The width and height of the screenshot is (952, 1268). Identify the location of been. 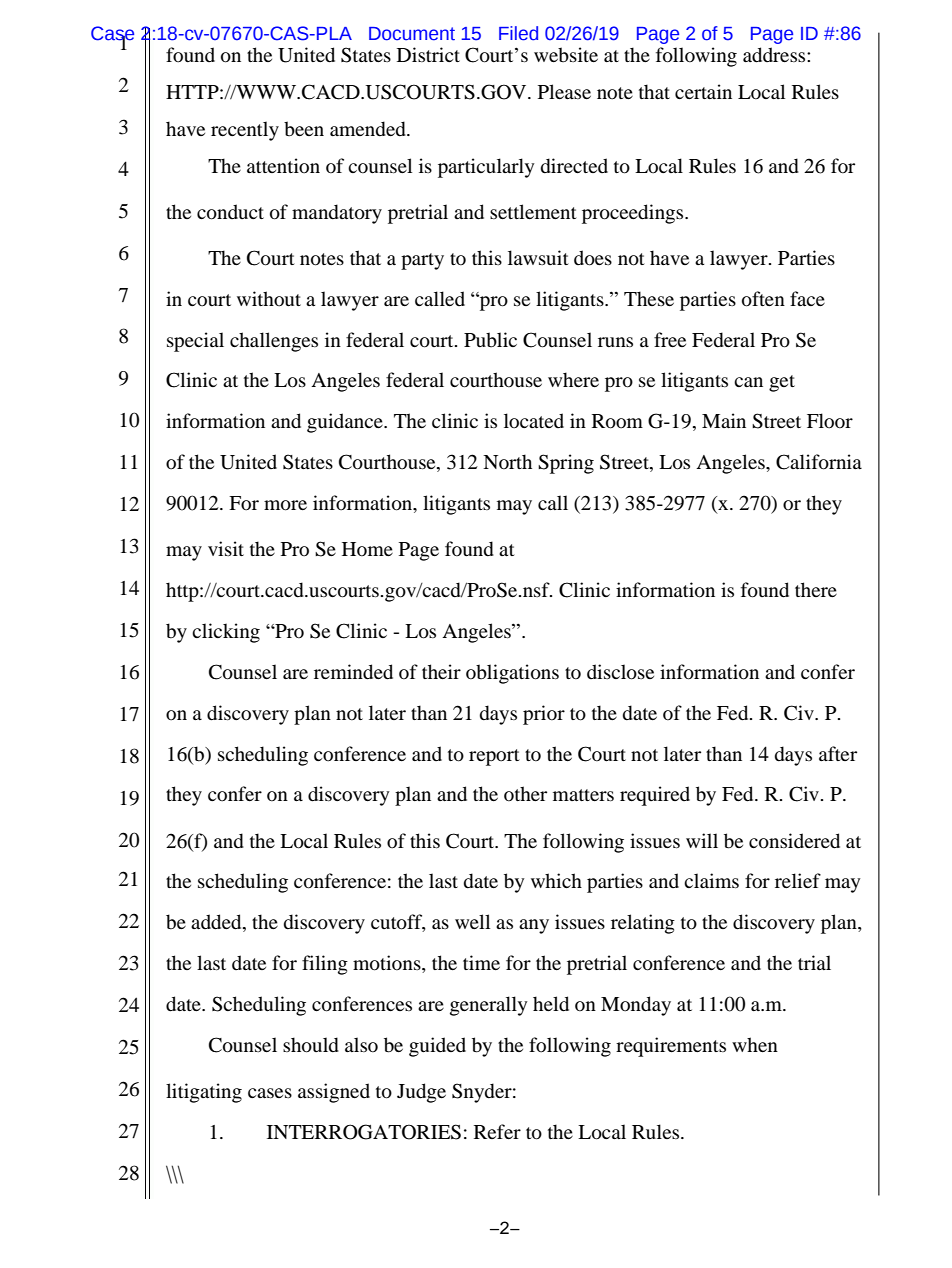
(304, 128).
